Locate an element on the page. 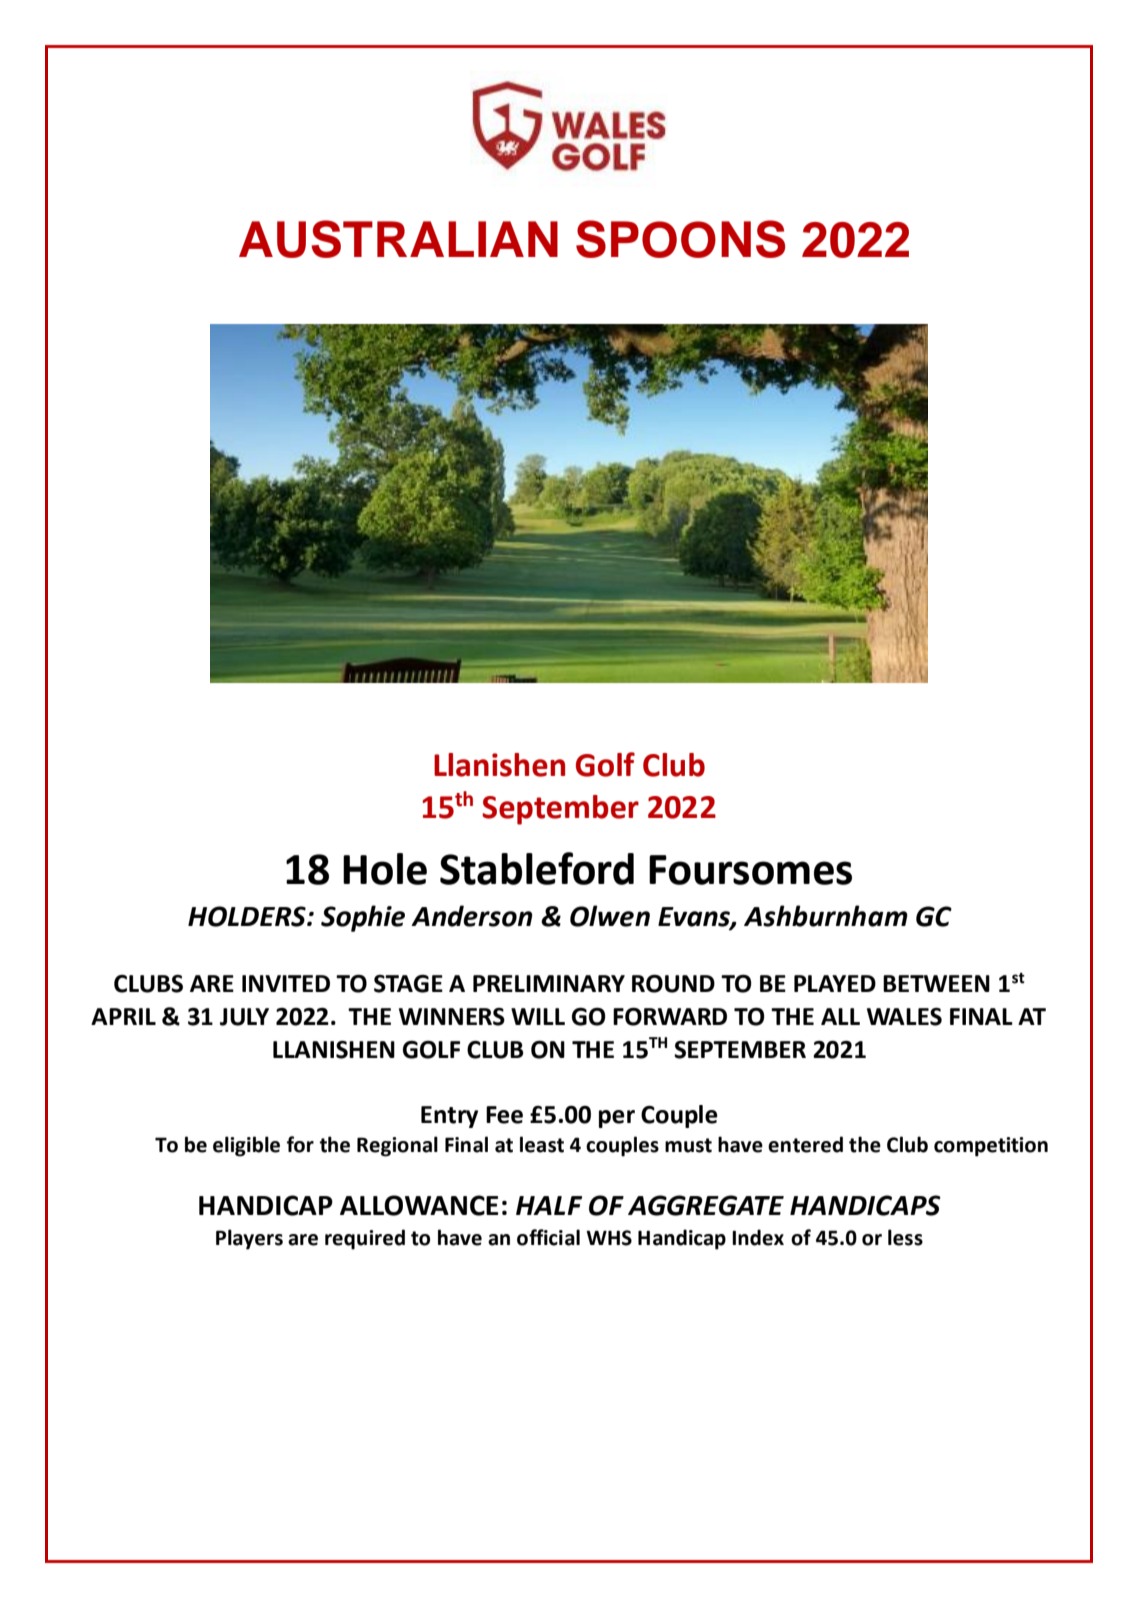 This image has width=1138, height=1608. BETWEEN is located at coordinates (936, 983).
